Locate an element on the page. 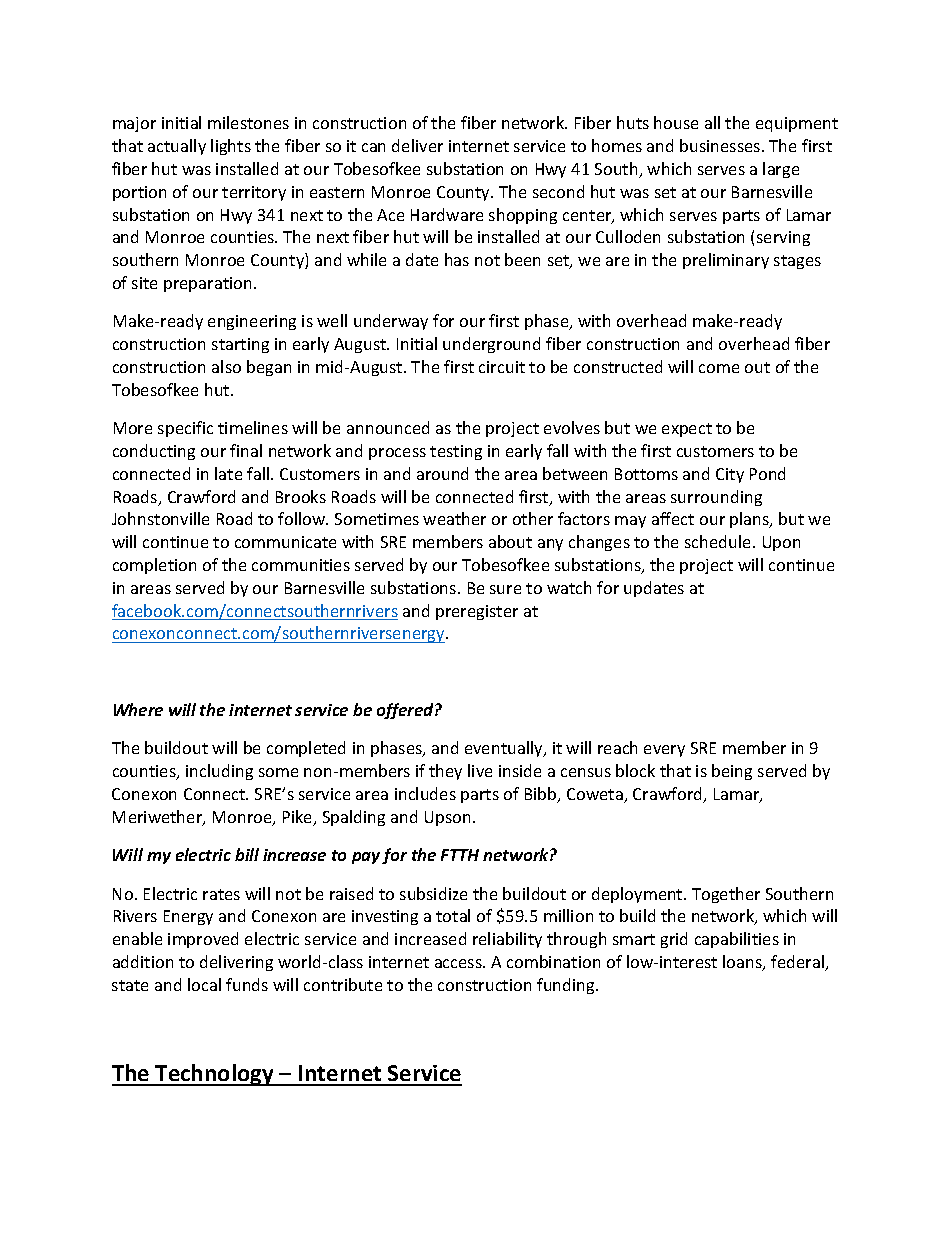 Image resolution: width=952 pixels, height=1233 pixels. final is located at coordinates (246, 450).
